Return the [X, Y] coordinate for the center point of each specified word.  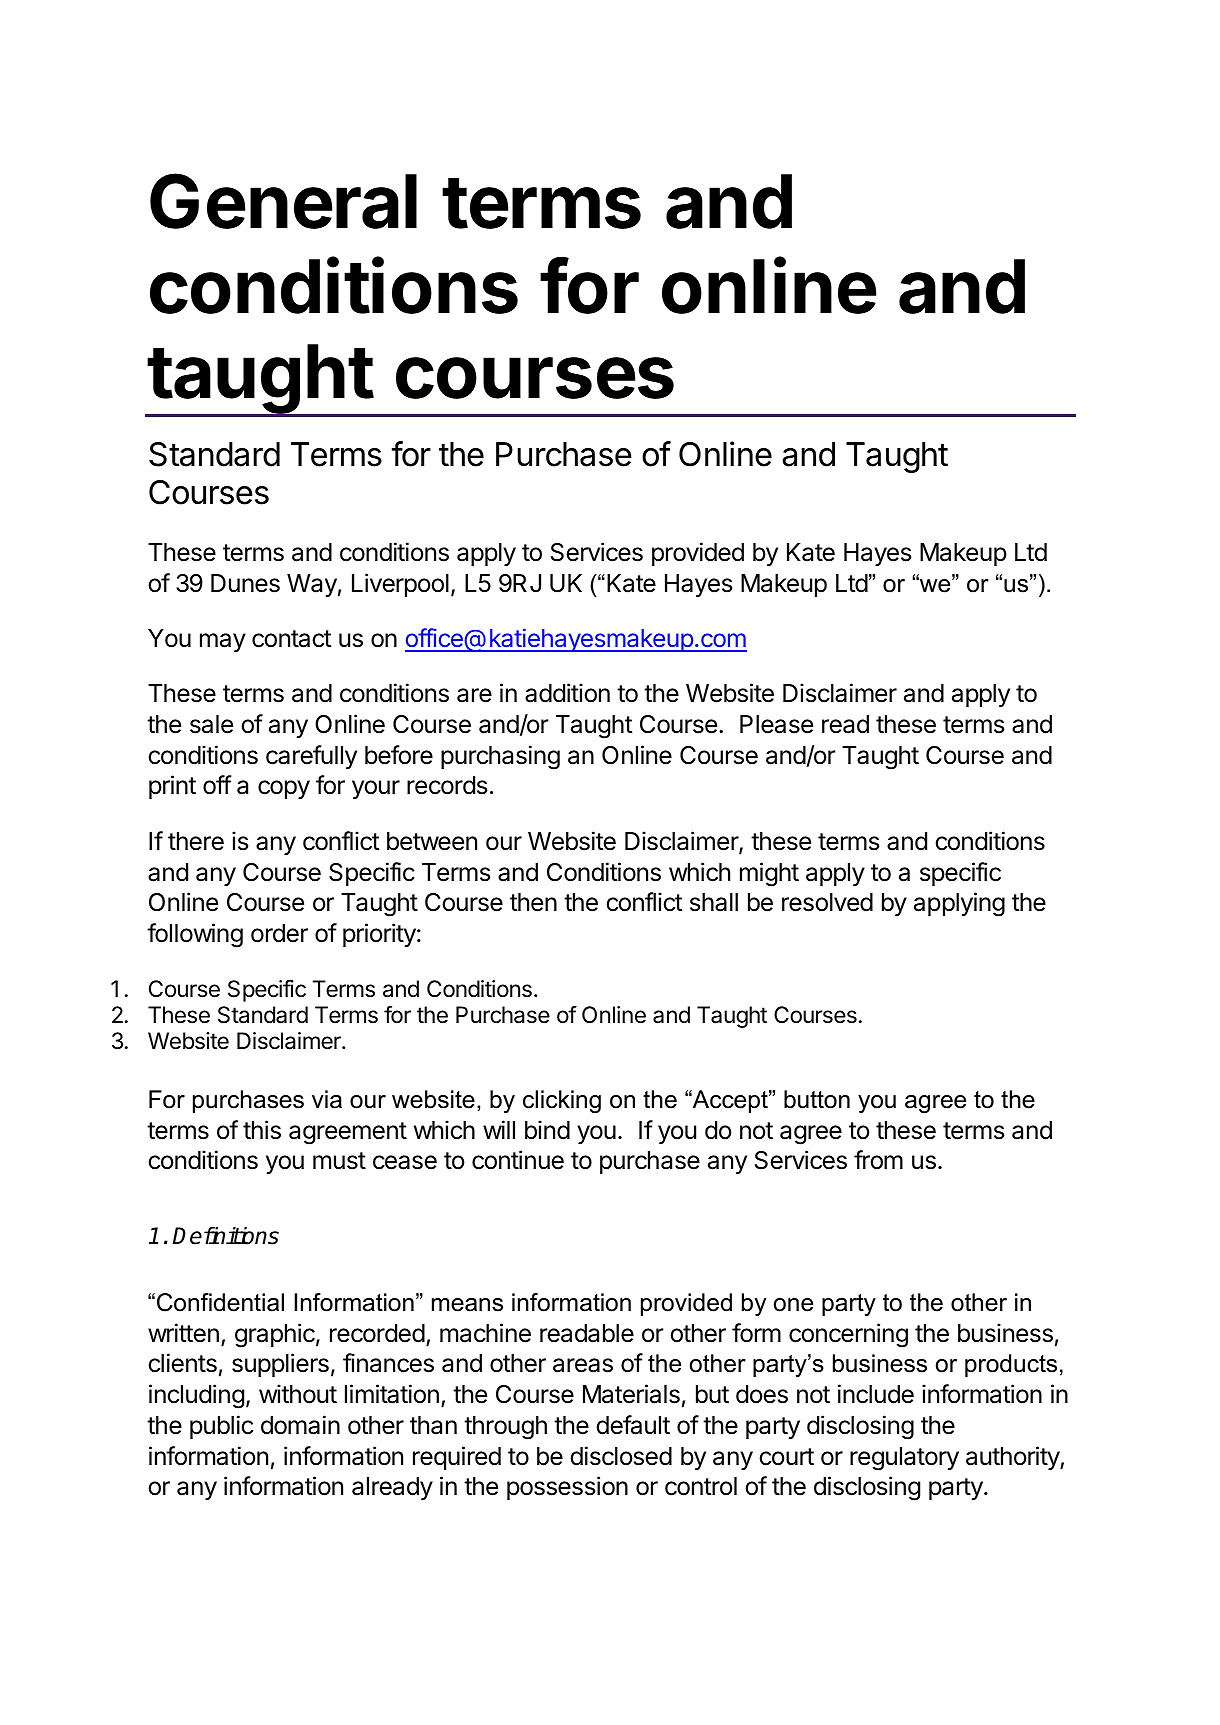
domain [300, 1425]
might [769, 874]
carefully [311, 757]
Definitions [225, 1236]
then [533, 902]
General [283, 201]
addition [567, 693]
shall [714, 902]
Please [776, 724]
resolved [827, 902]
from [878, 1160]
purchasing [500, 757]
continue [518, 1160]
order [279, 933]
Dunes [245, 583]
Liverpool [400, 585]
